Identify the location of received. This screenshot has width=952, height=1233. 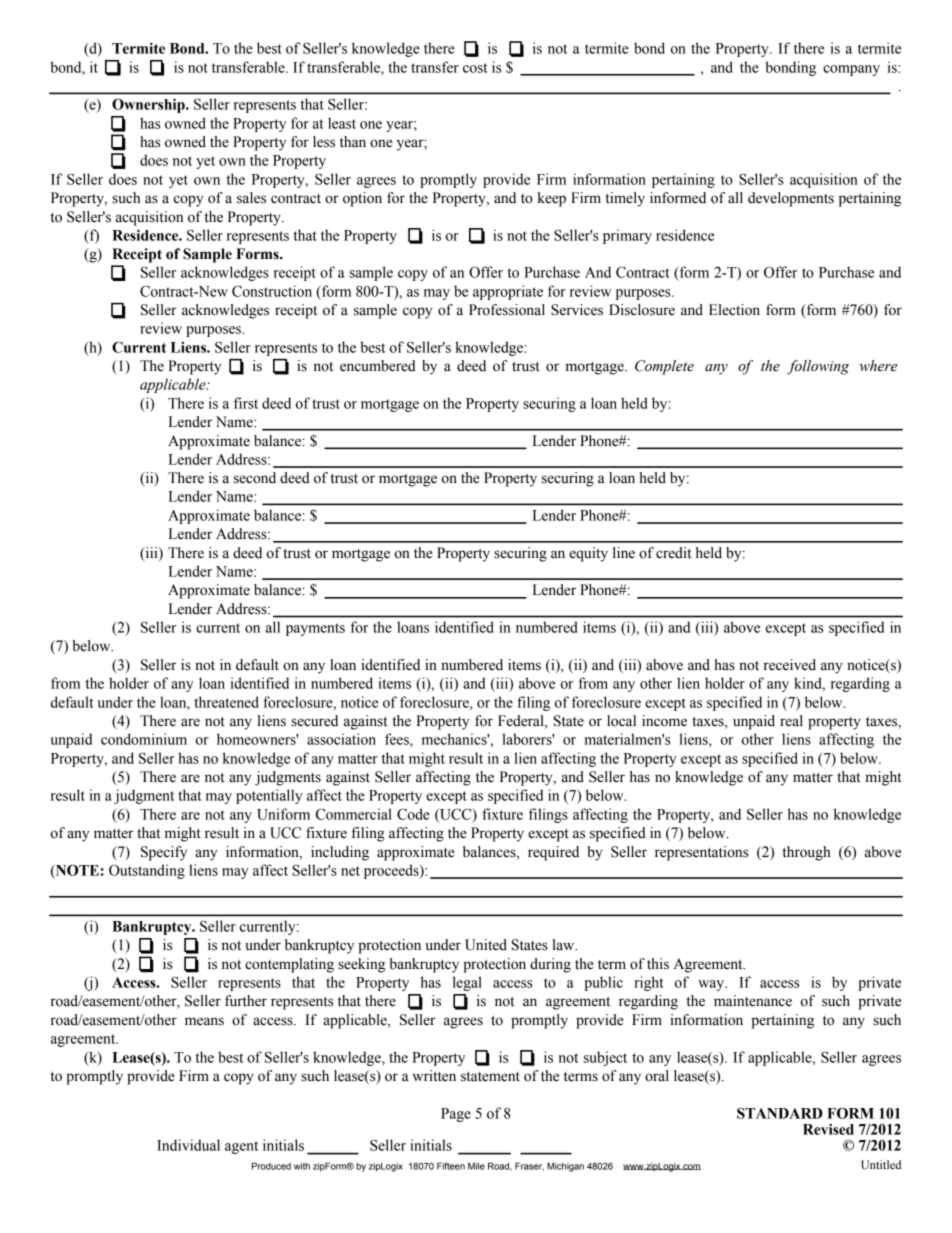
(790, 665).
